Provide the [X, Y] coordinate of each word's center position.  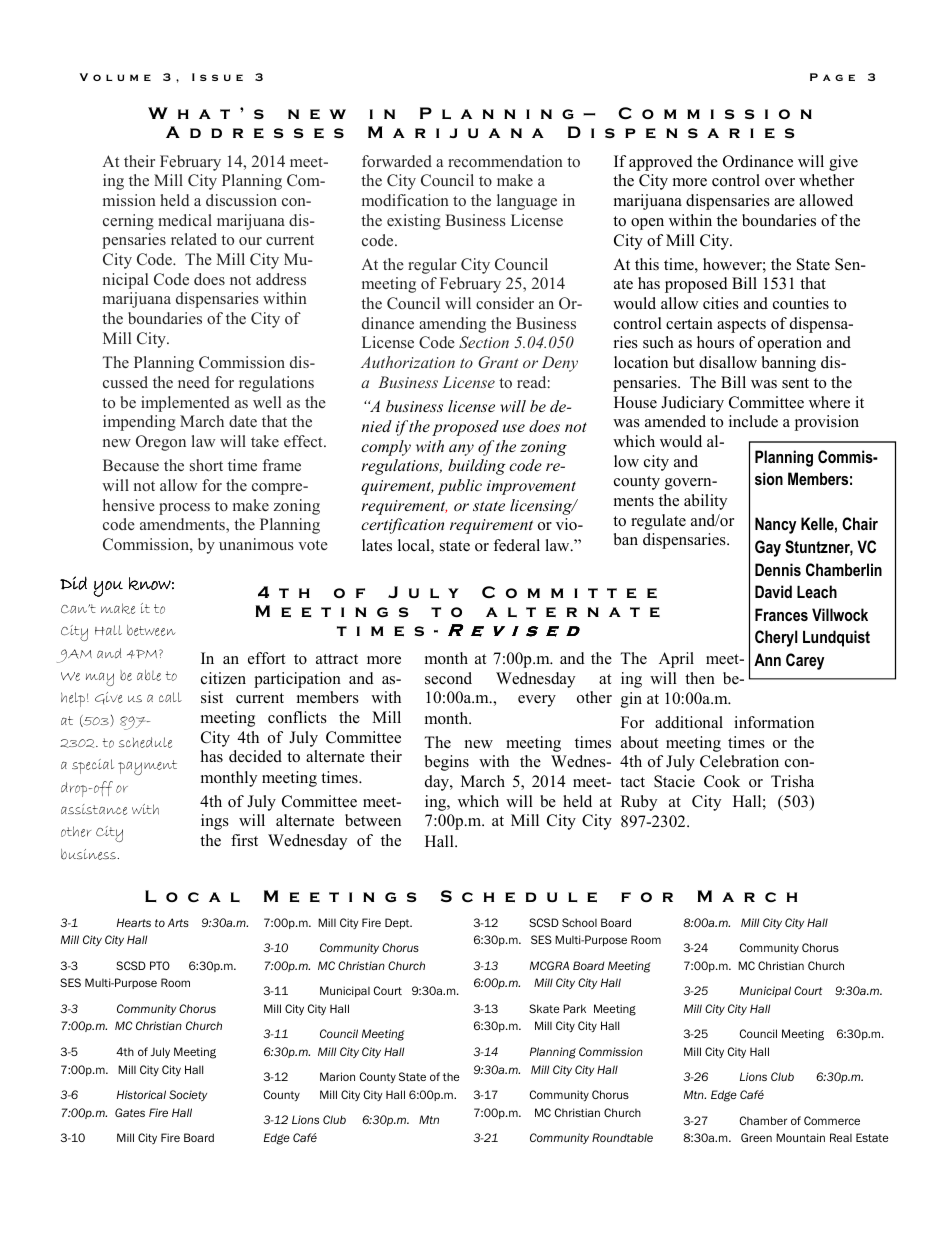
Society [188, 1095]
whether [826, 180]
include [753, 421]
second [448, 678]
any [461, 450]
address [281, 279]
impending [139, 423]
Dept [398, 923]
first [244, 840]
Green [756, 1137]
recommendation [505, 161]
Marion [337, 1076]
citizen [223, 678]
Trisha [792, 781]
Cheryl [776, 638]
